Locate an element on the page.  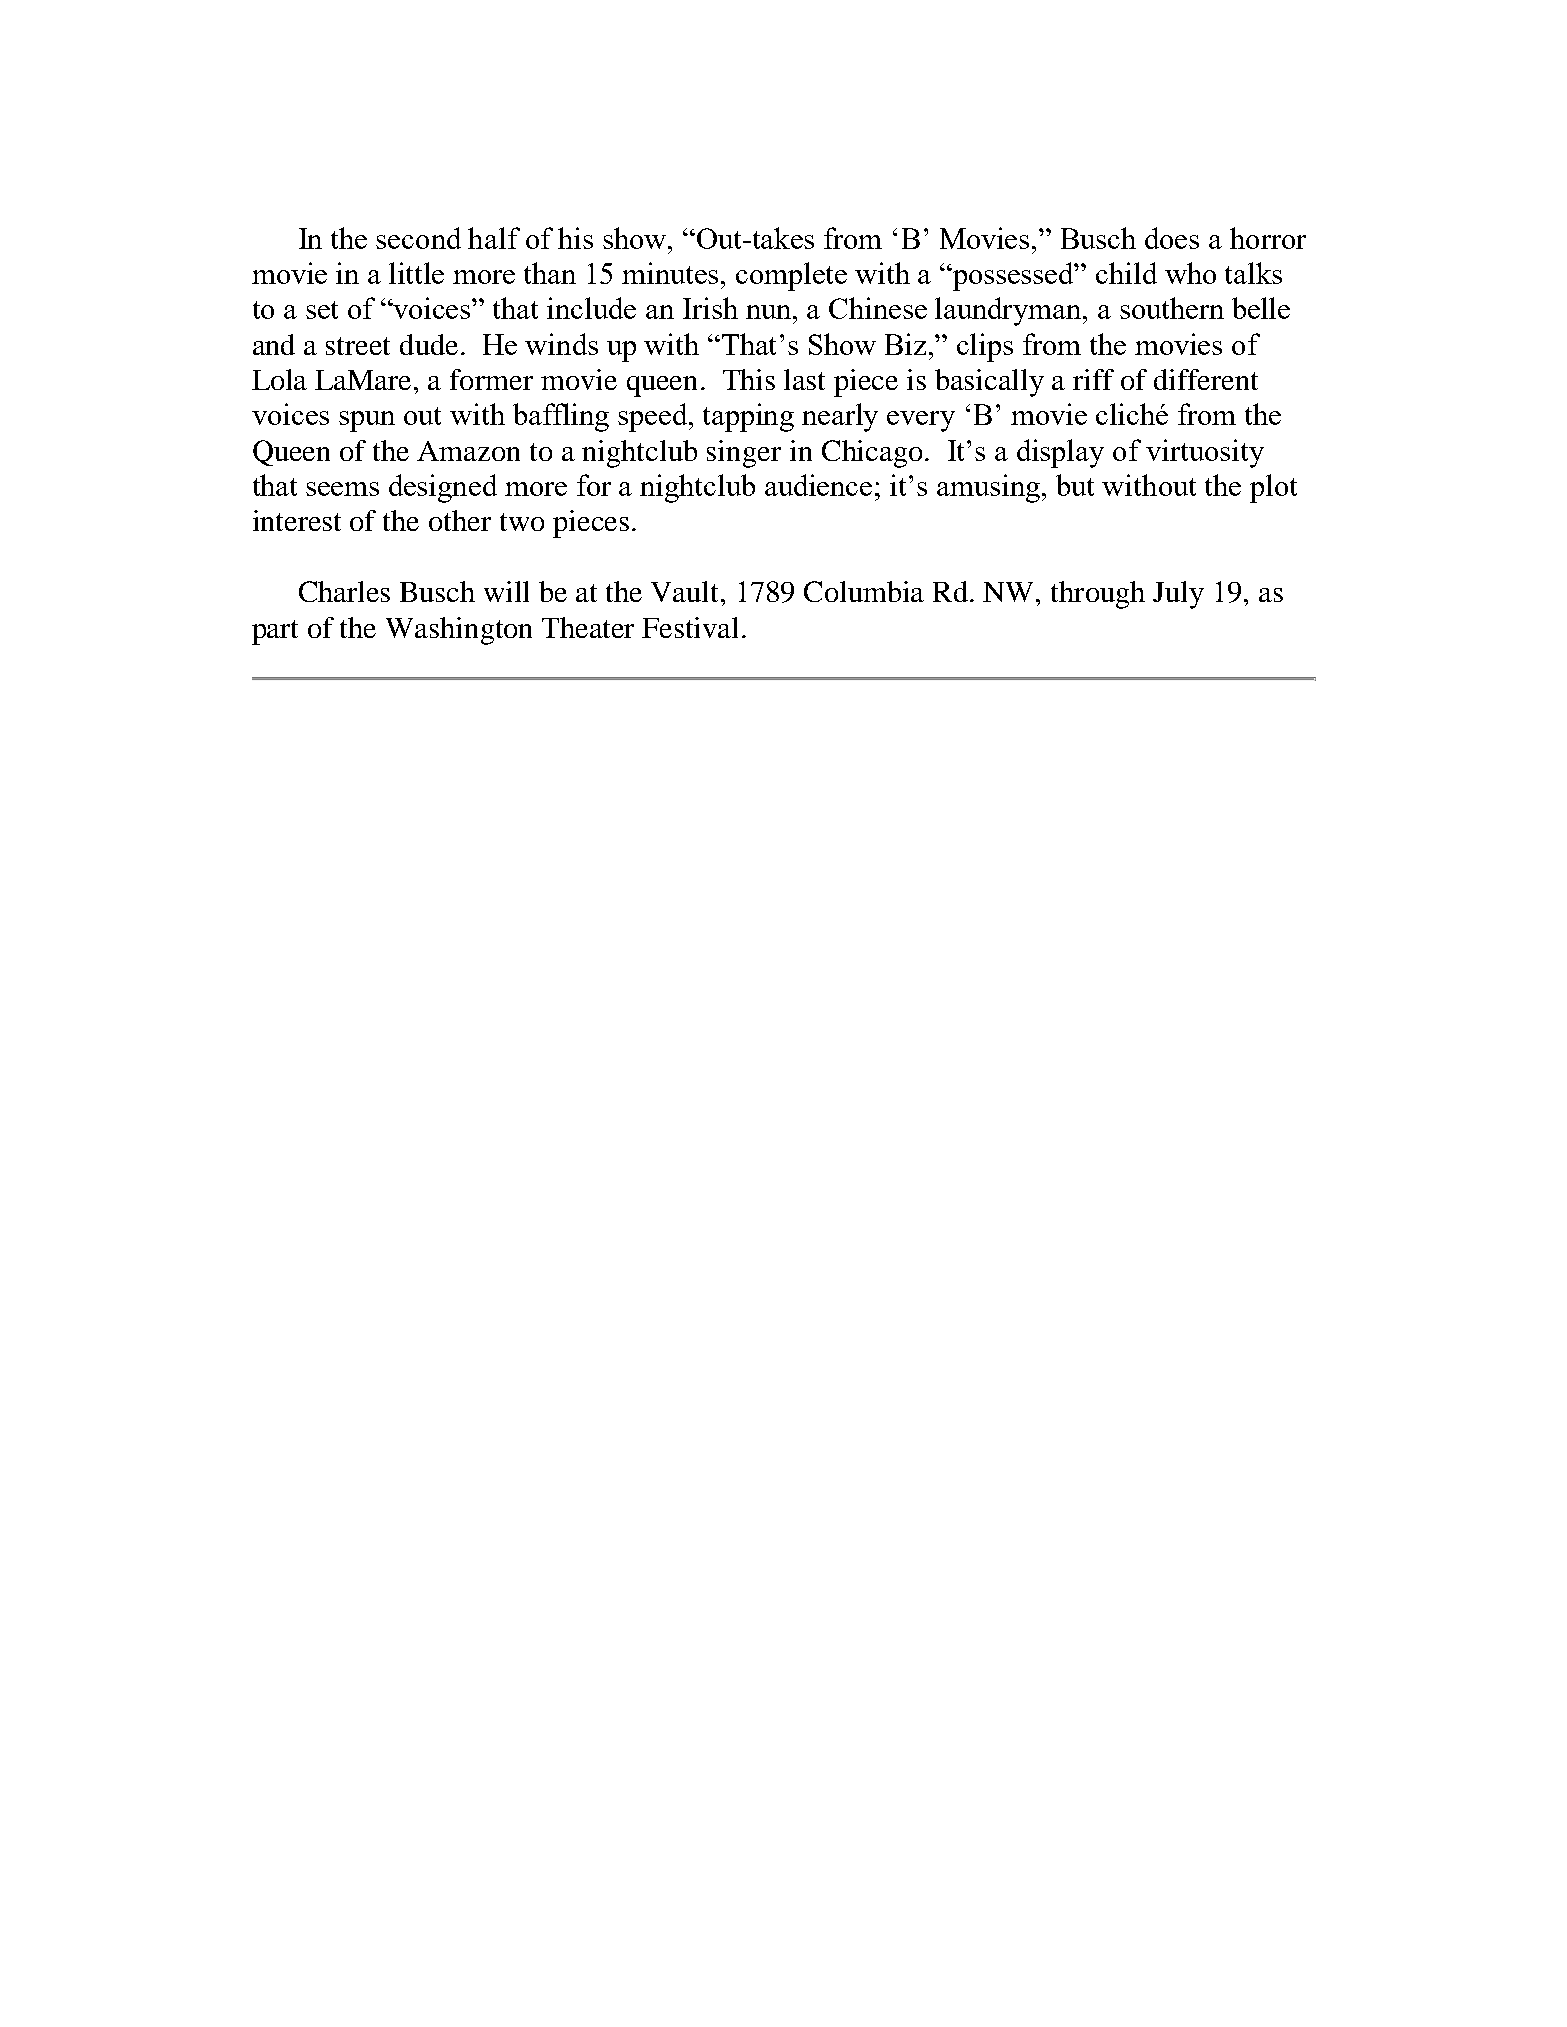
other is located at coordinates (460, 520).
